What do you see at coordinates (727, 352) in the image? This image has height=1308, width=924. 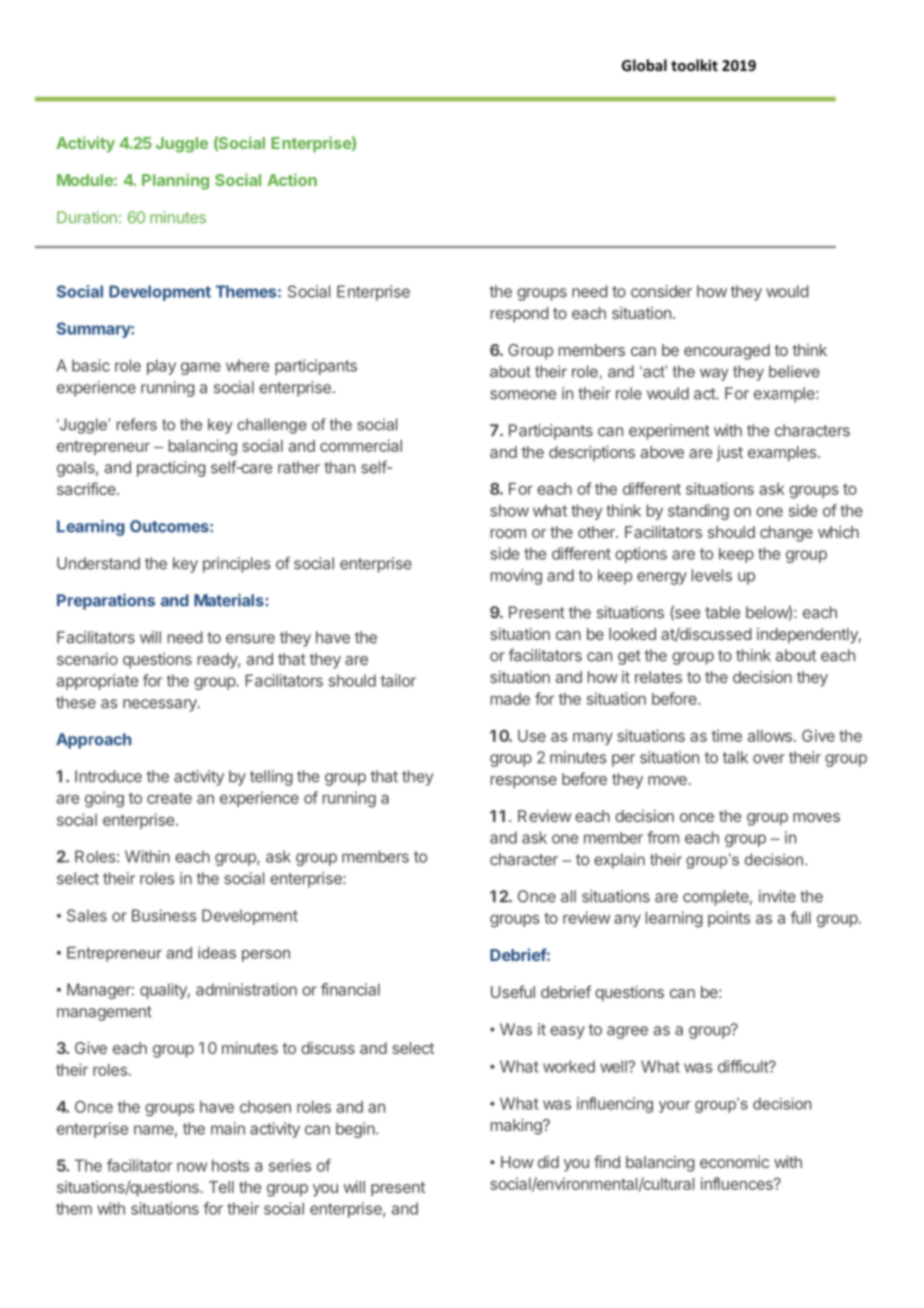 I see `encouraged` at bounding box center [727, 352].
